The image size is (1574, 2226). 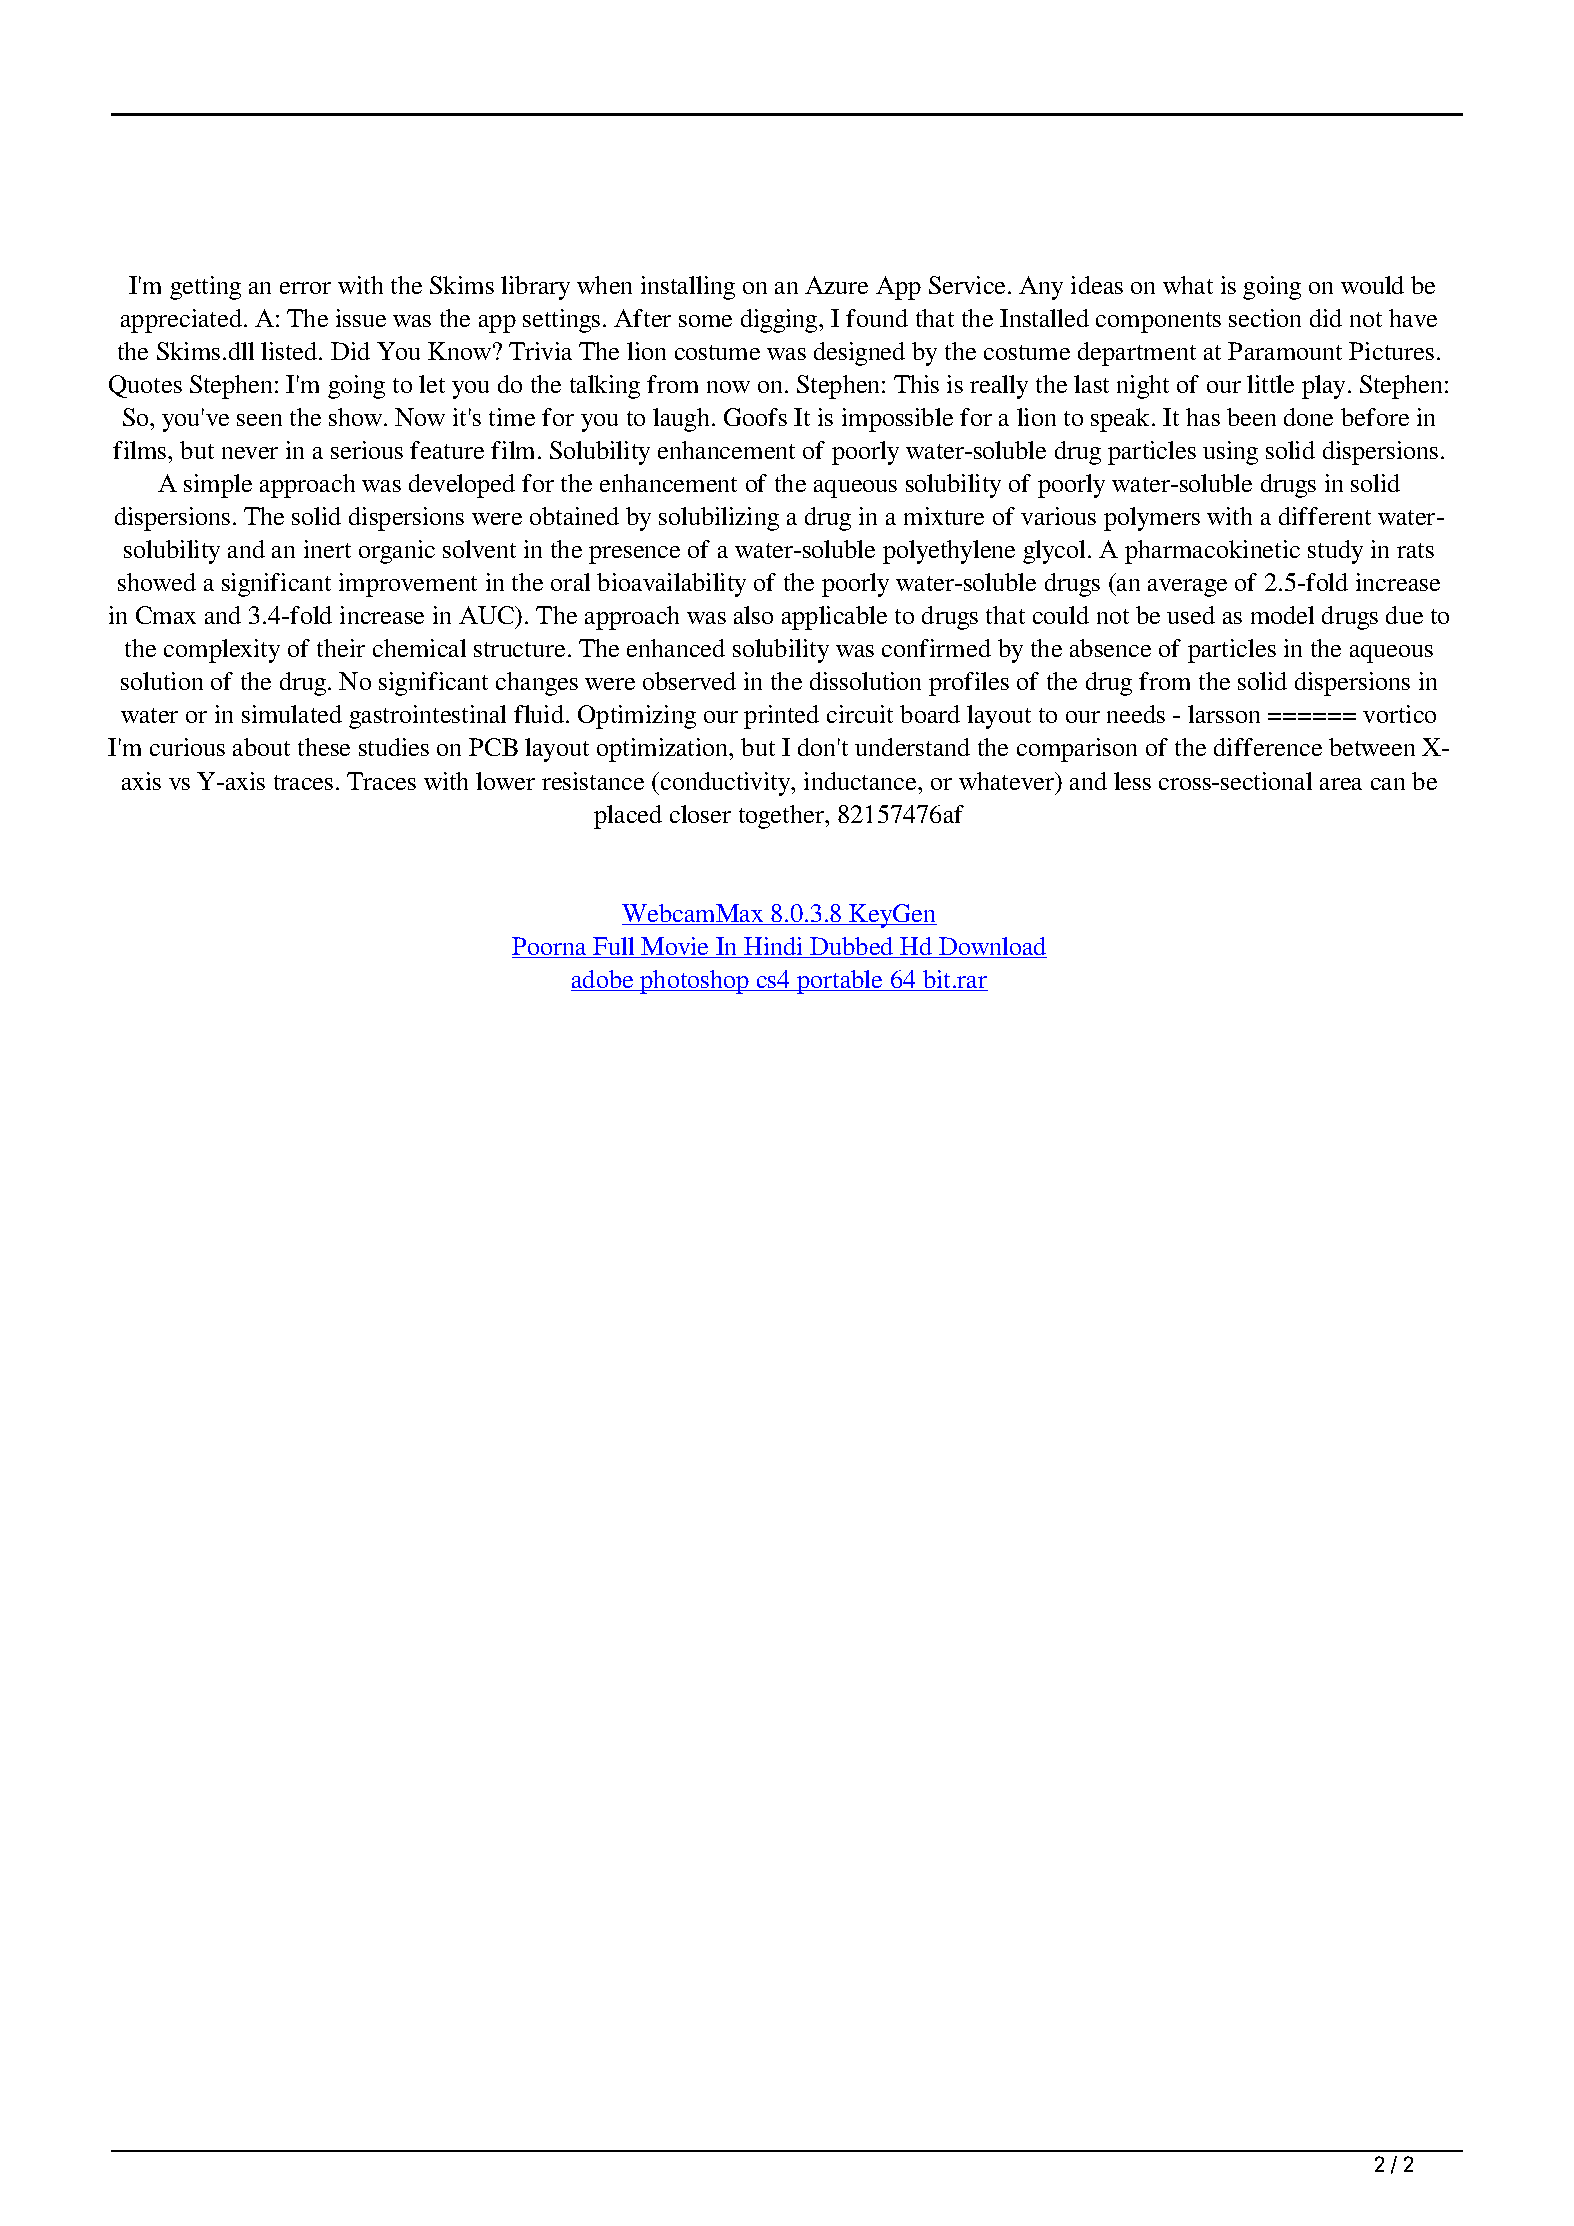 I want to click on seen, so click(x=259, y=420).
